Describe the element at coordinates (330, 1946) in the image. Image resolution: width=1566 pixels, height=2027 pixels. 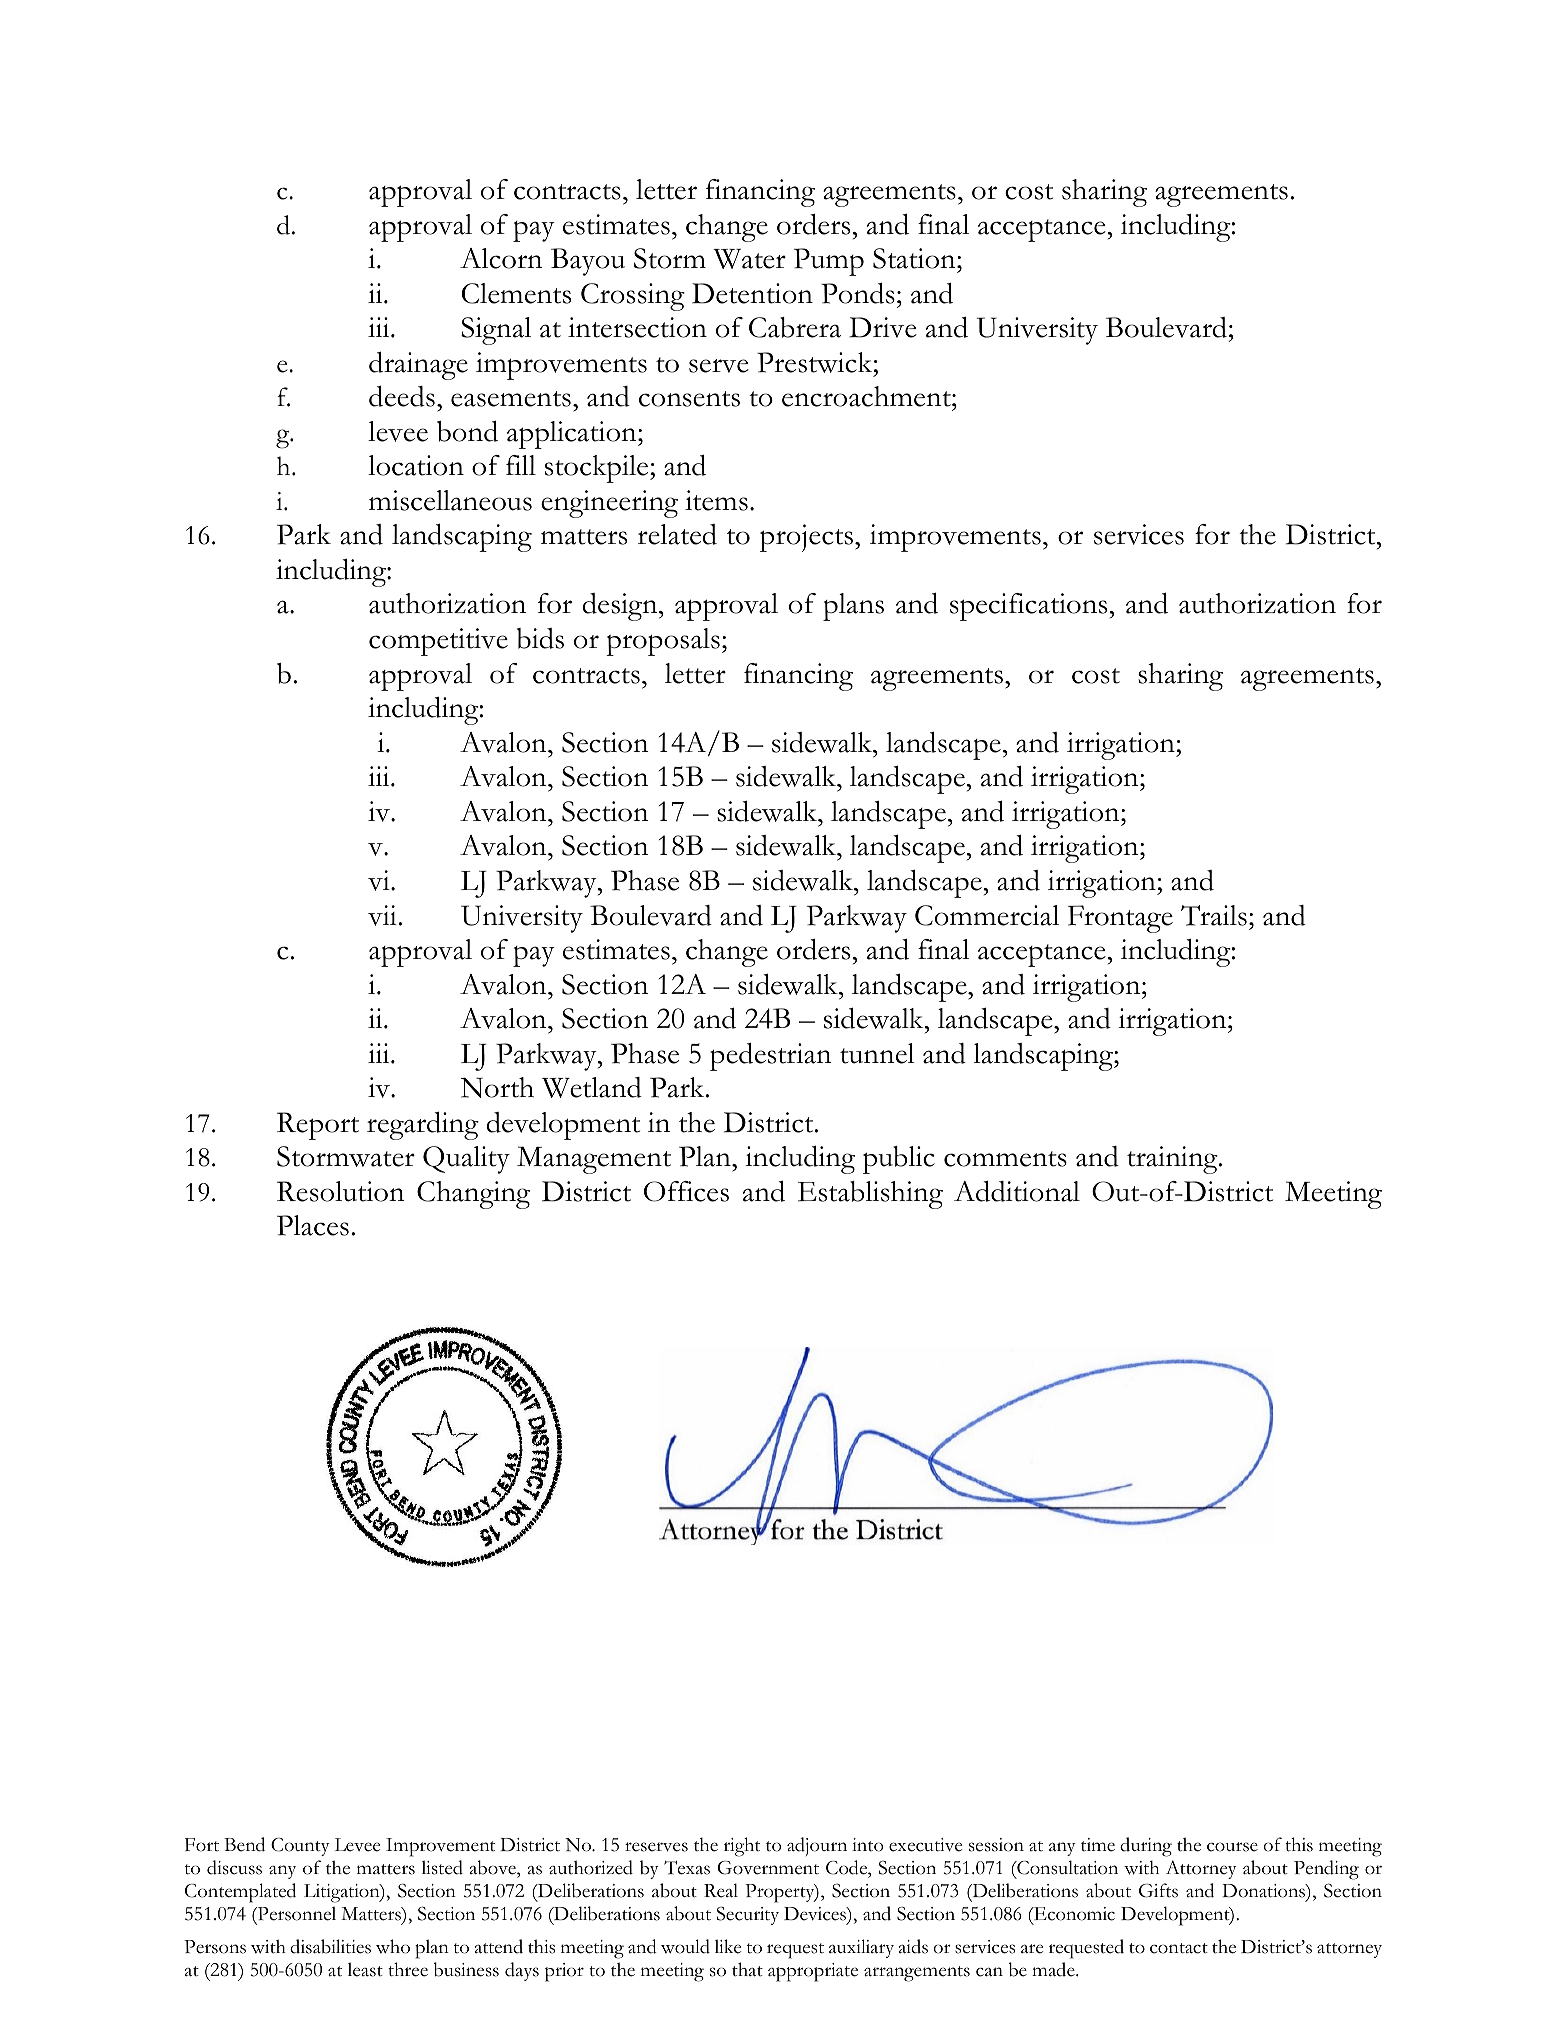
I see `disabilities` at that location.
